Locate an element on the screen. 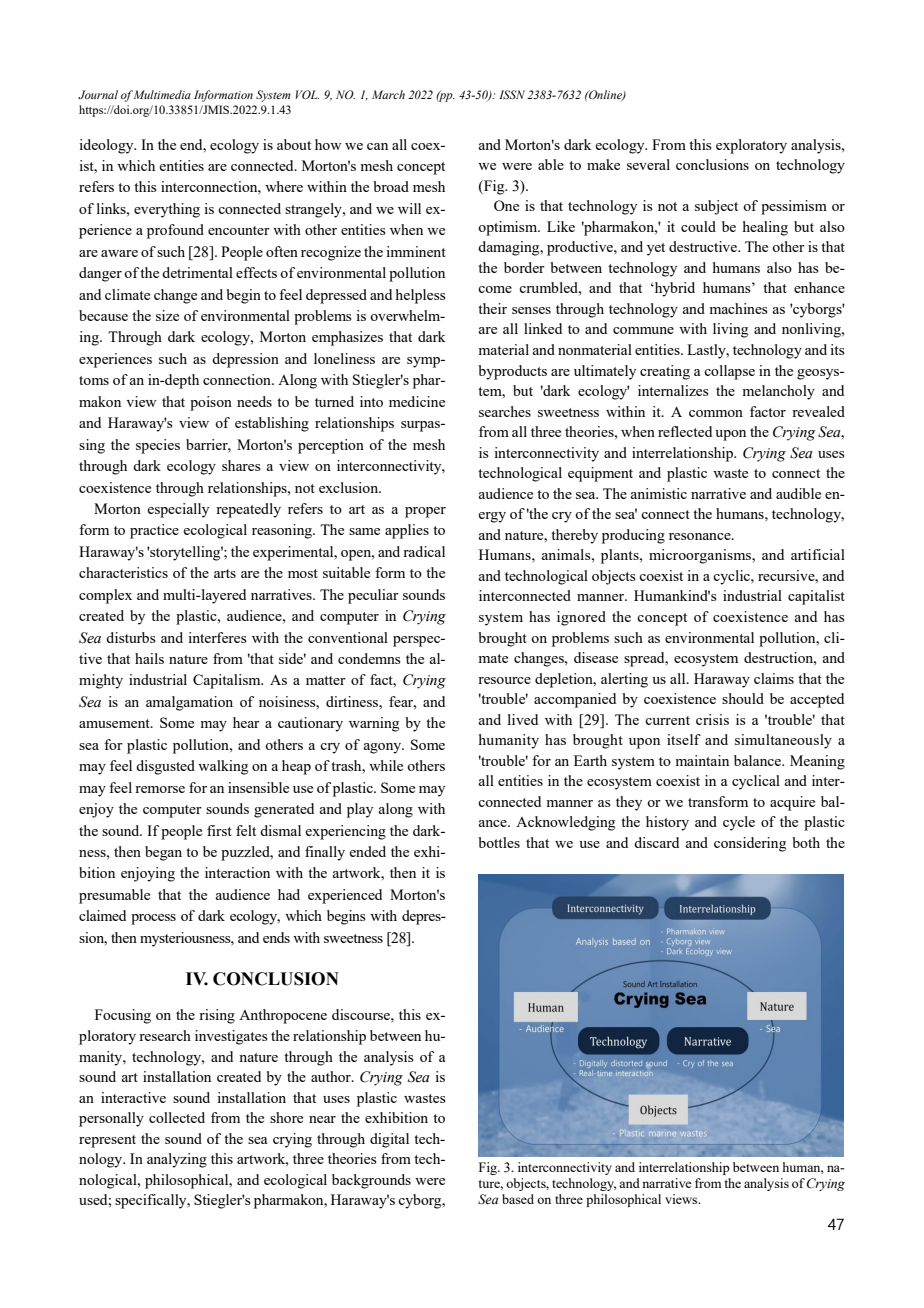 Image resolution: width=924 pixels, height=1308 pixels. ideology is located at coordinates (107, 146).
